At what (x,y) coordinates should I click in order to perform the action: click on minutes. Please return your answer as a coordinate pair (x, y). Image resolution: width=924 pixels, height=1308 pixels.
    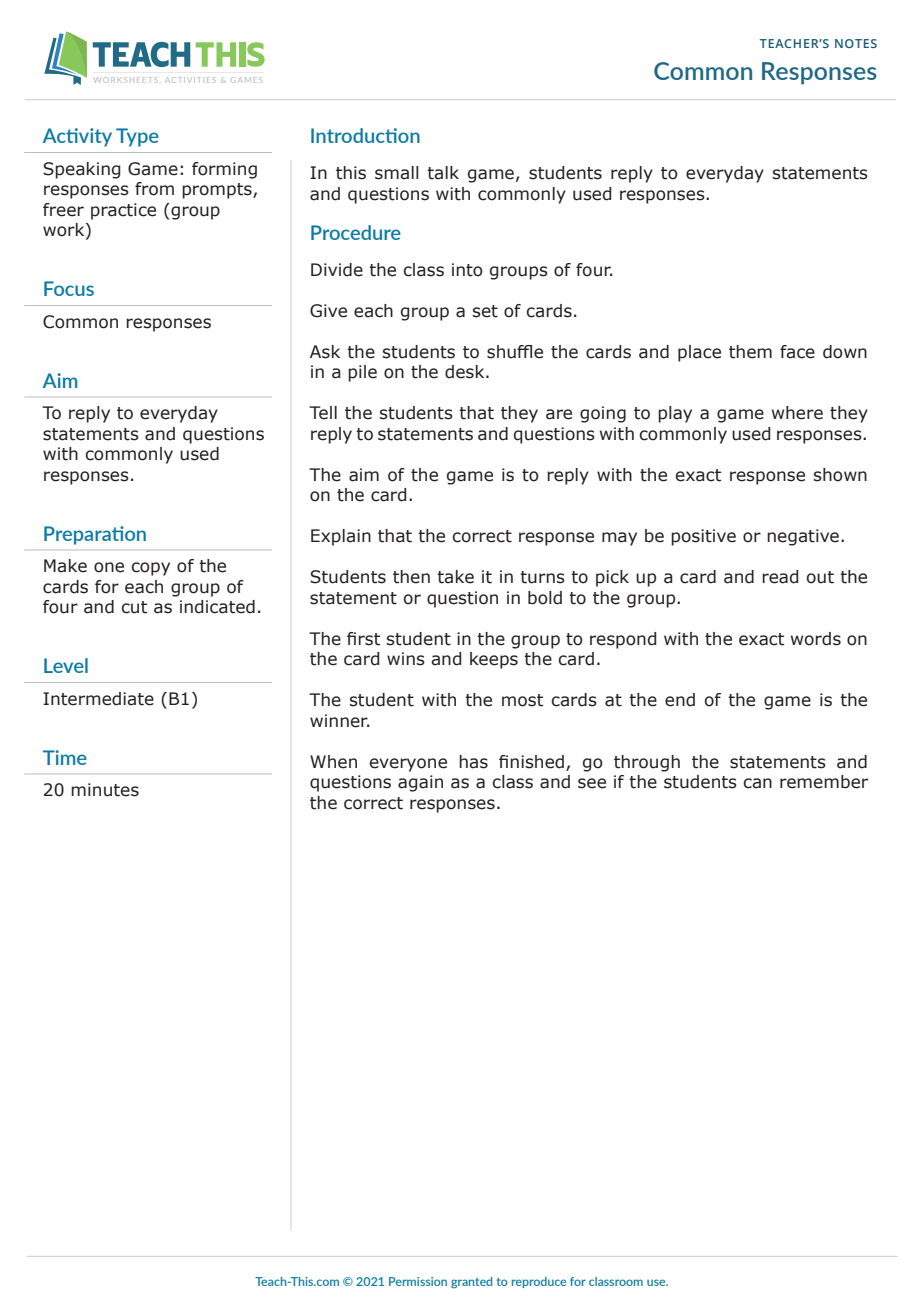
    Looking at the image, I should click on (105, 790).
